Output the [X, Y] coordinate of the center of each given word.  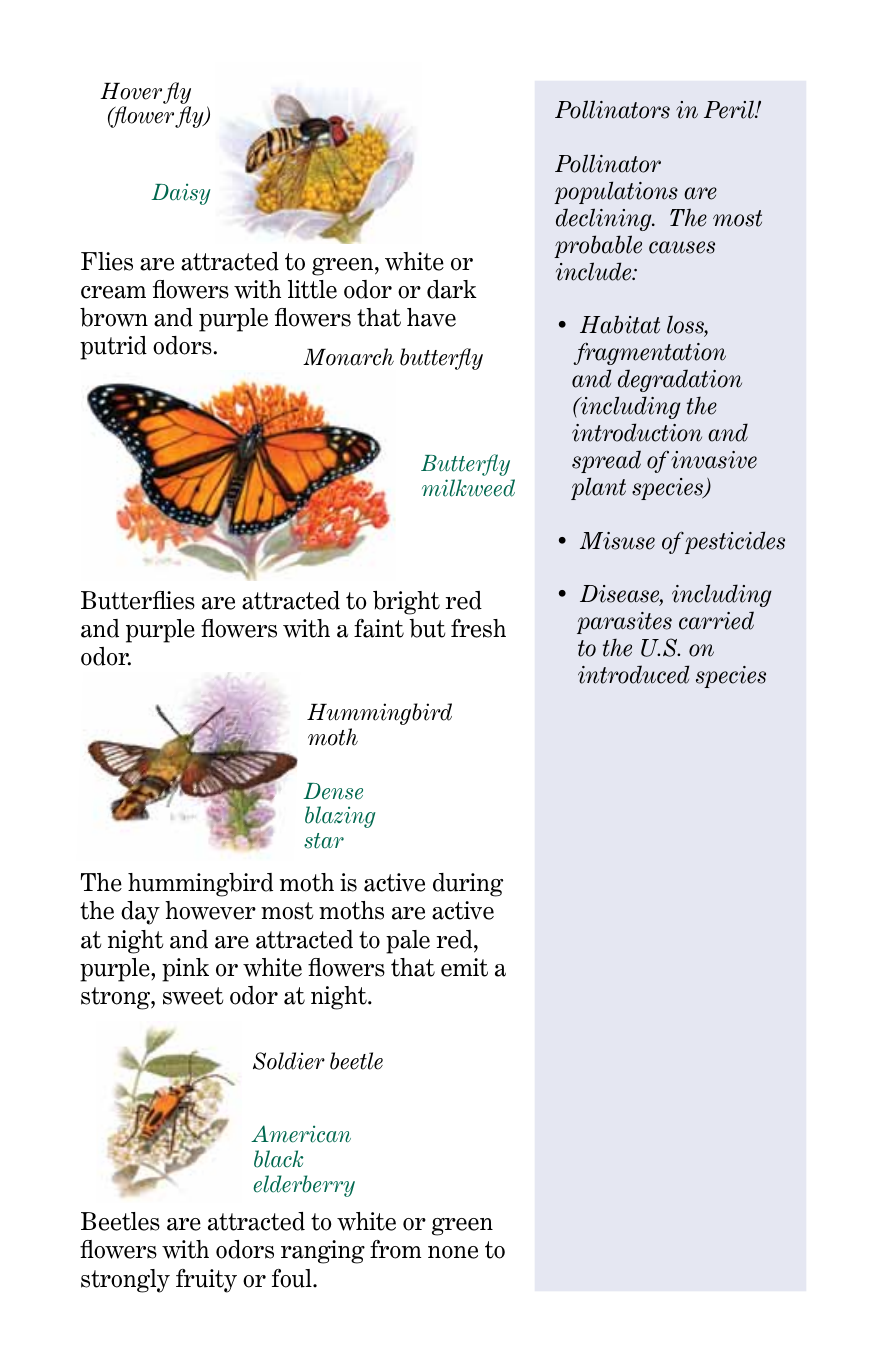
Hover [131, 91]
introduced [633, 674]
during [468, 885]
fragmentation [649, 353]
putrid [113, 348]
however [210, 910]
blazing [340, 817]
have [431, 317]
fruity [206, 1281]
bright [406, 602]
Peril [730, 109]
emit [464, 967]
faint [379, 628]
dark [452, 289]
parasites [624, 623]
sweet [193, 996]
